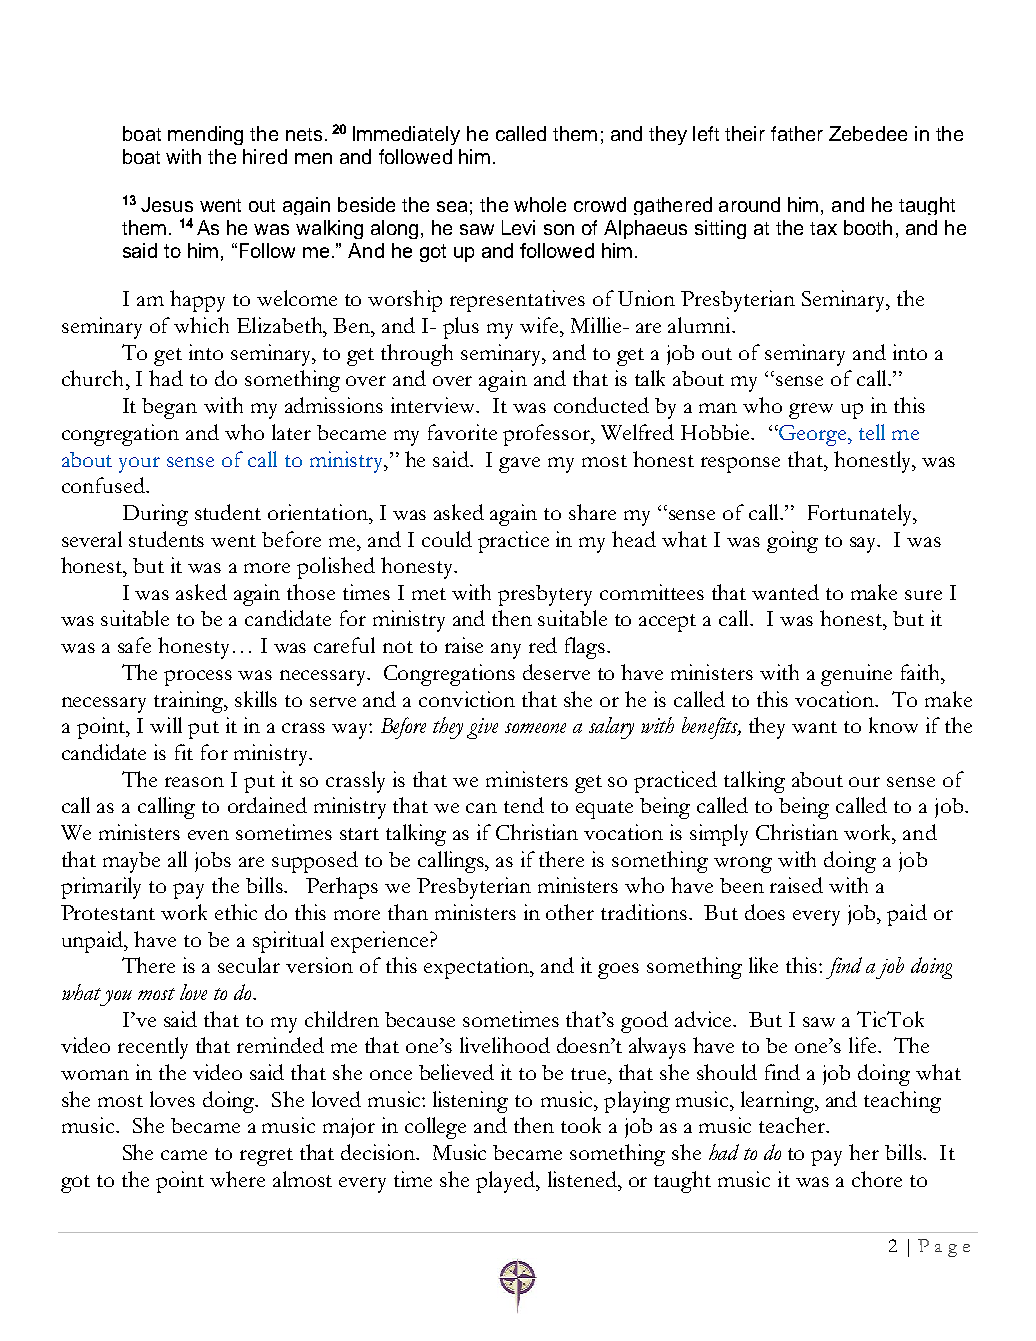 The image size is (1036, 1341). What do you see at coordinates (793, 1125) in the screenshot?
I see `teacher` at bounding box center [793, 1125].
